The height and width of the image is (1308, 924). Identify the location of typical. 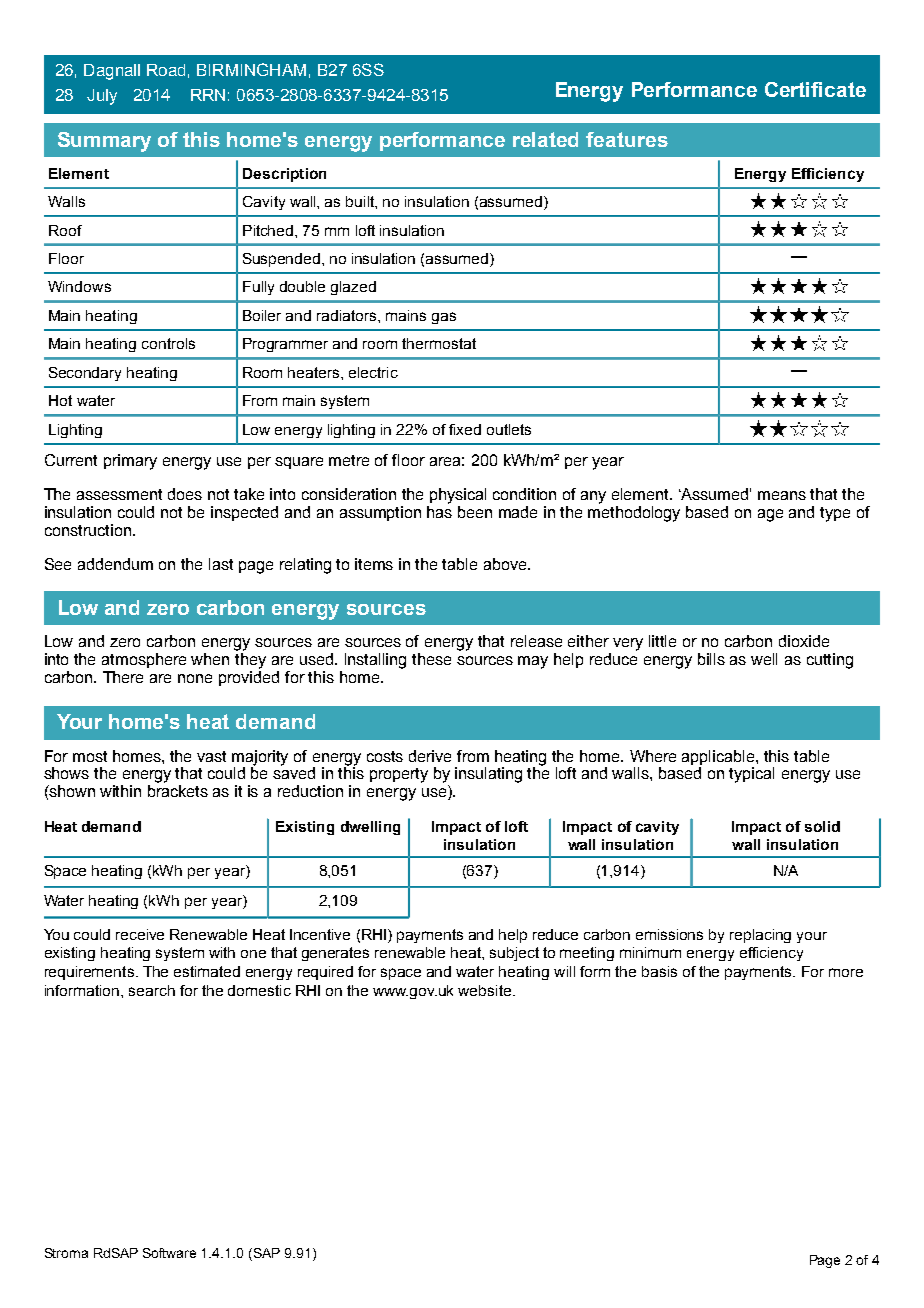
(751, 775).
